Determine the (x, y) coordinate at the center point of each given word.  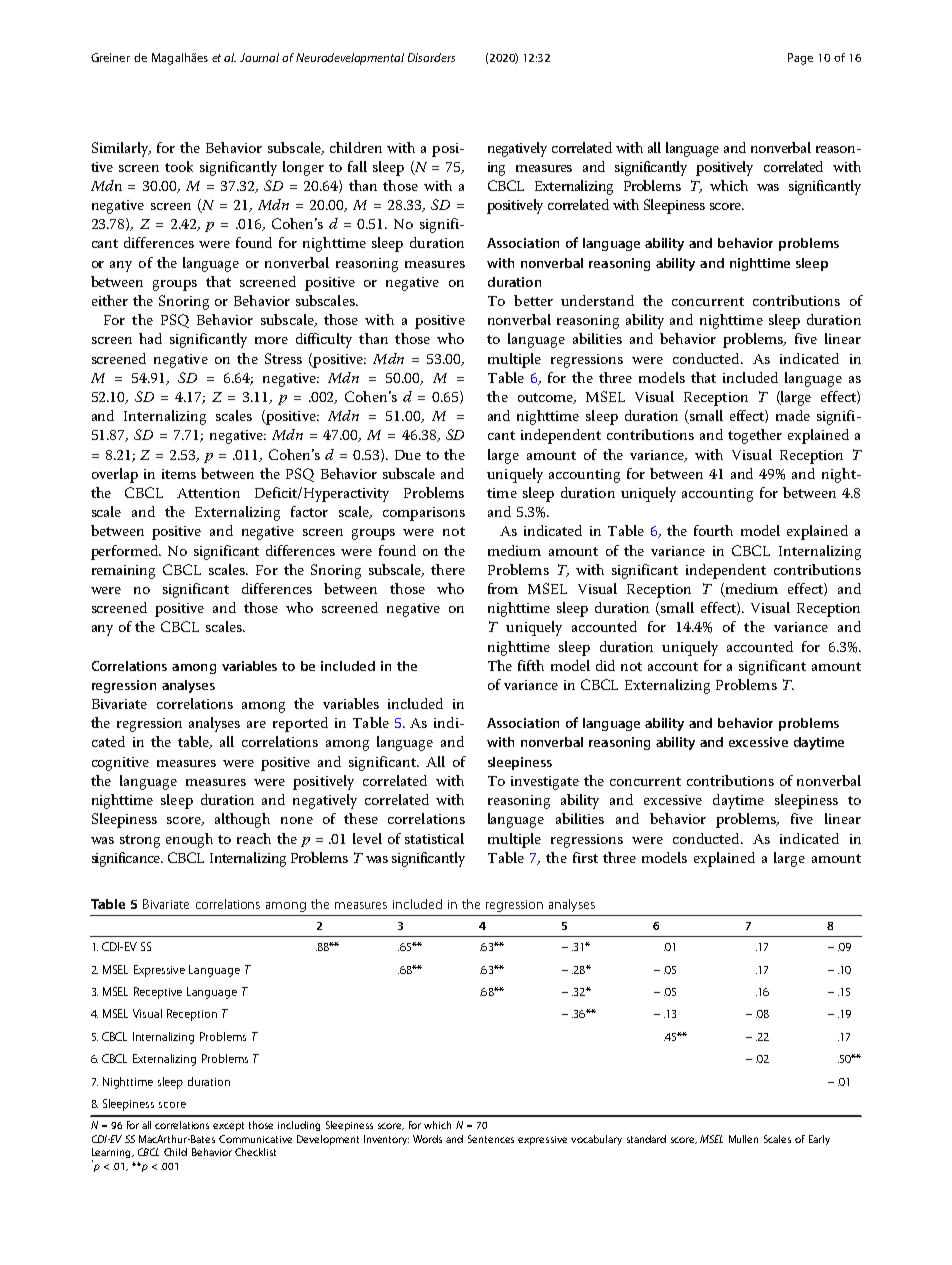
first (585, 857)
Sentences (491, 1139)
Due (408, 455)
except (228, 1126)
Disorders (431, 57)
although (242, 820)
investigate (545, 783)
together (755, 436)
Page (800, 59)
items (179, 474)
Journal (259, 57)
